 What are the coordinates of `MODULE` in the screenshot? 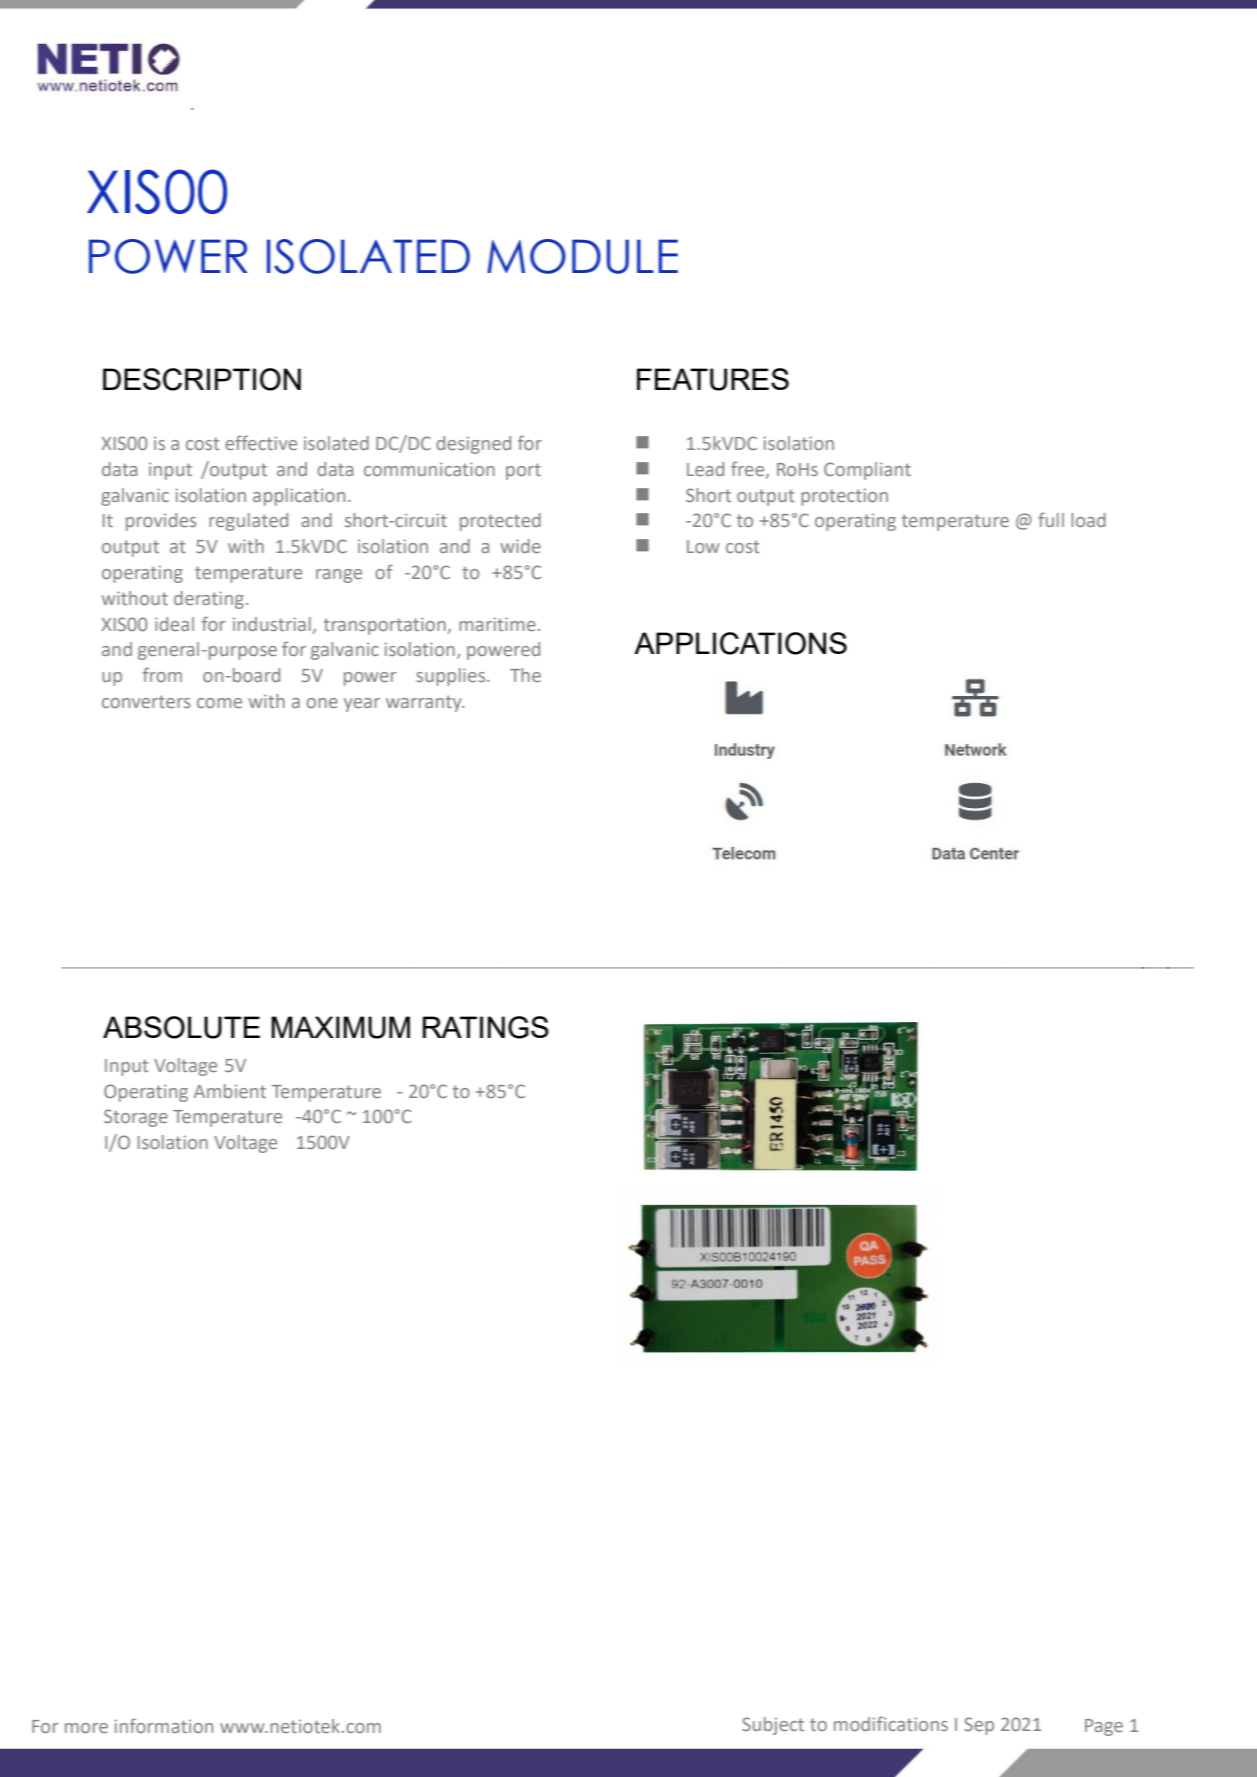 It's located at (582, 256).
